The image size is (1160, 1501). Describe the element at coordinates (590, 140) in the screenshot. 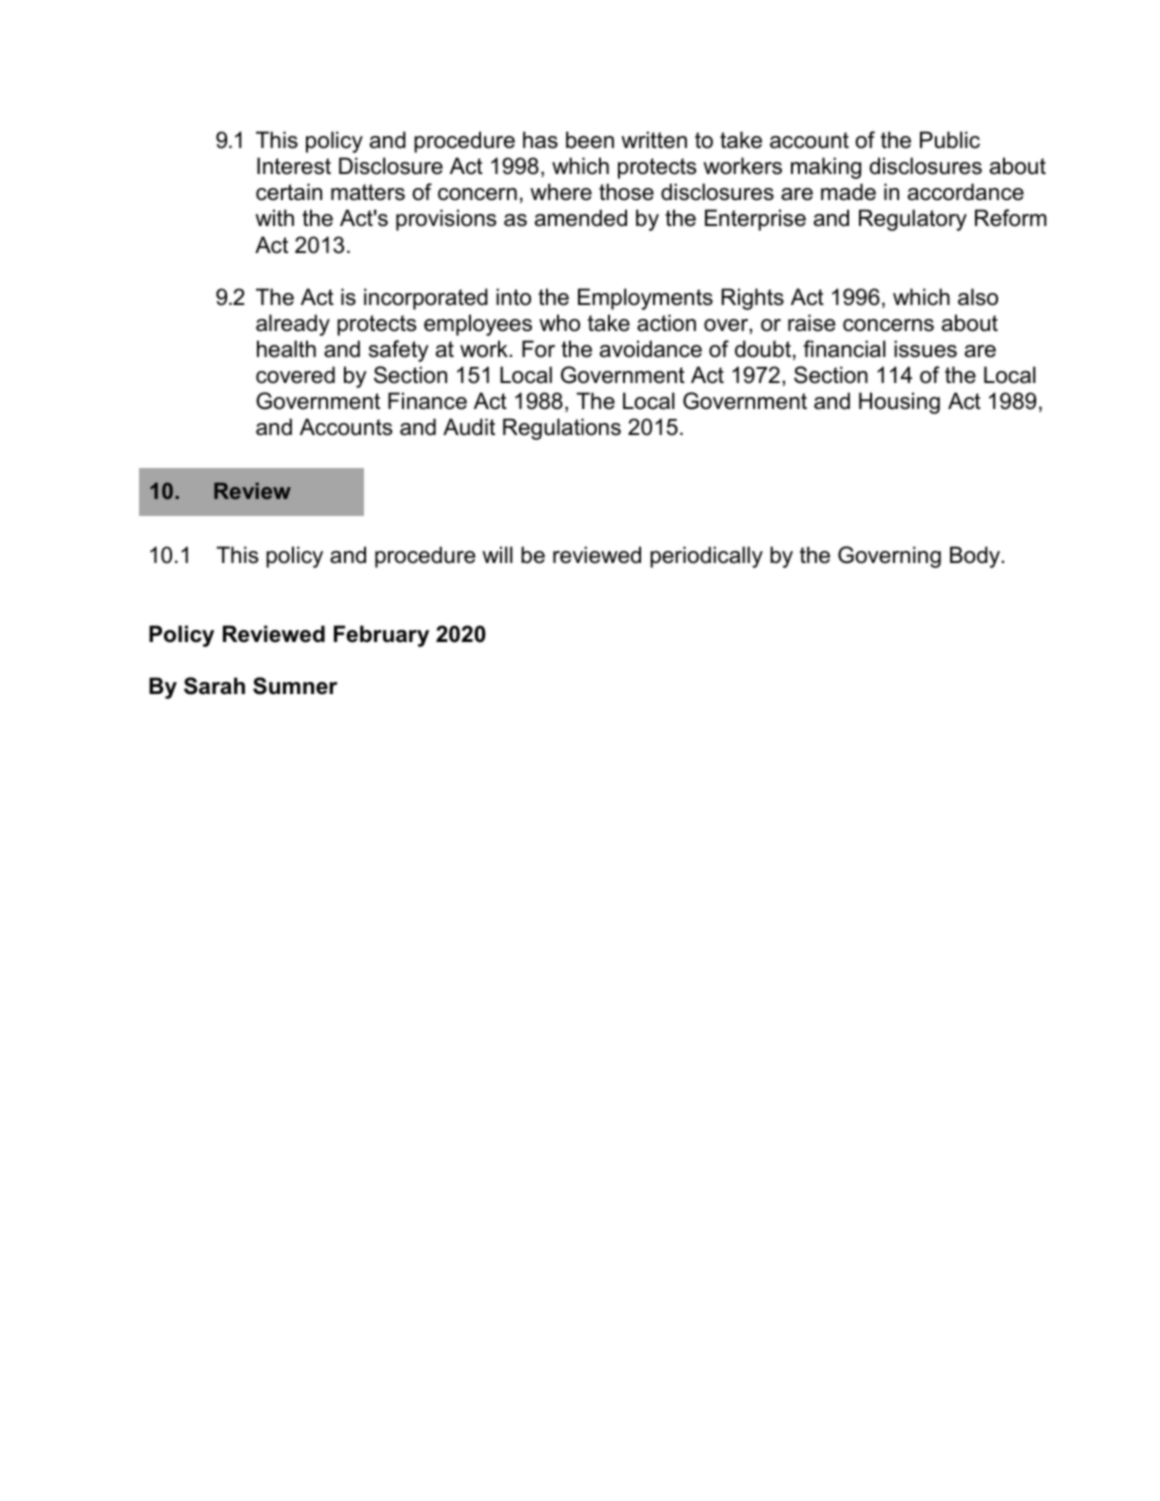

I see `been` at that location.
